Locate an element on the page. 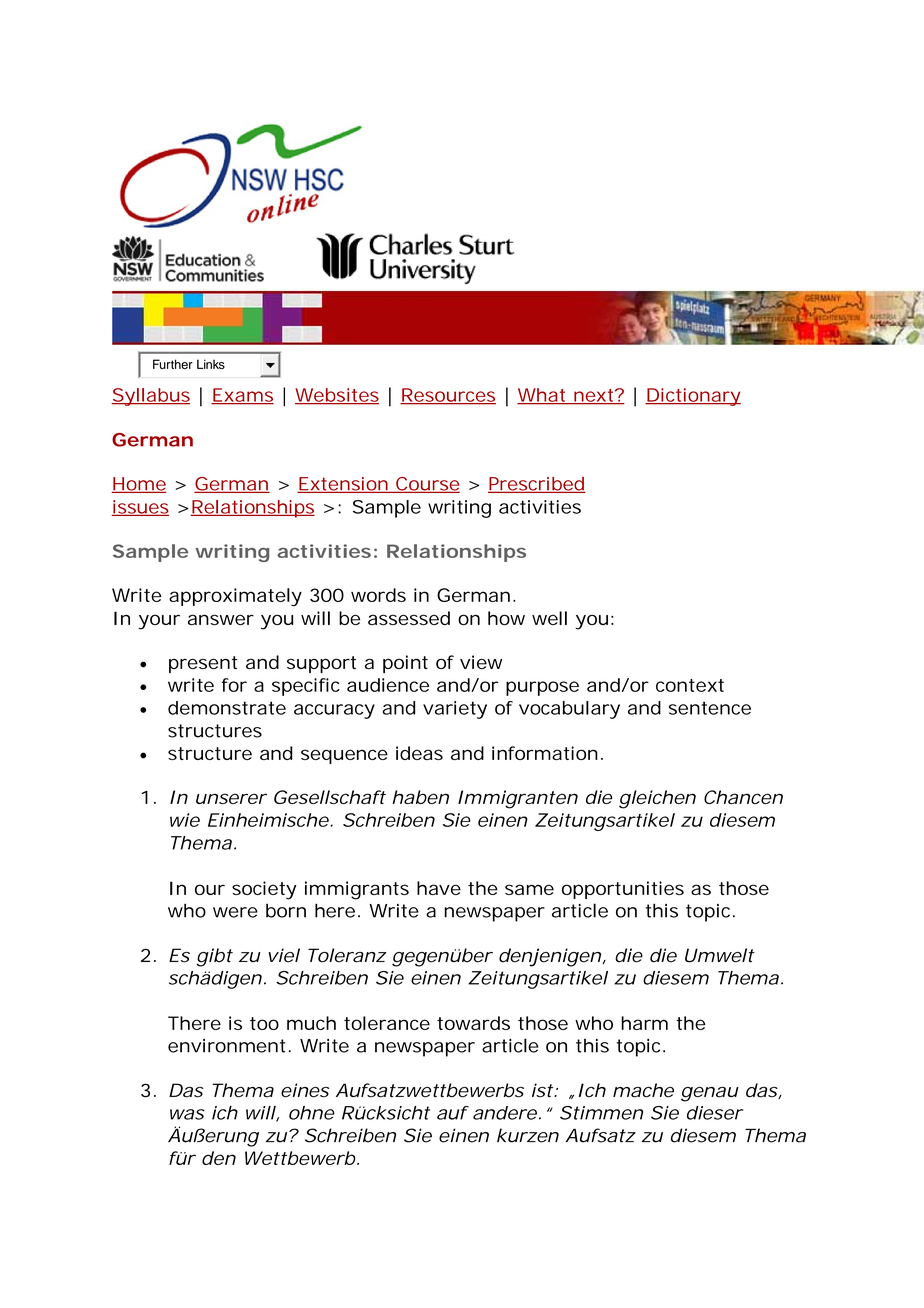  answer is located at coordinates (221, 620).
